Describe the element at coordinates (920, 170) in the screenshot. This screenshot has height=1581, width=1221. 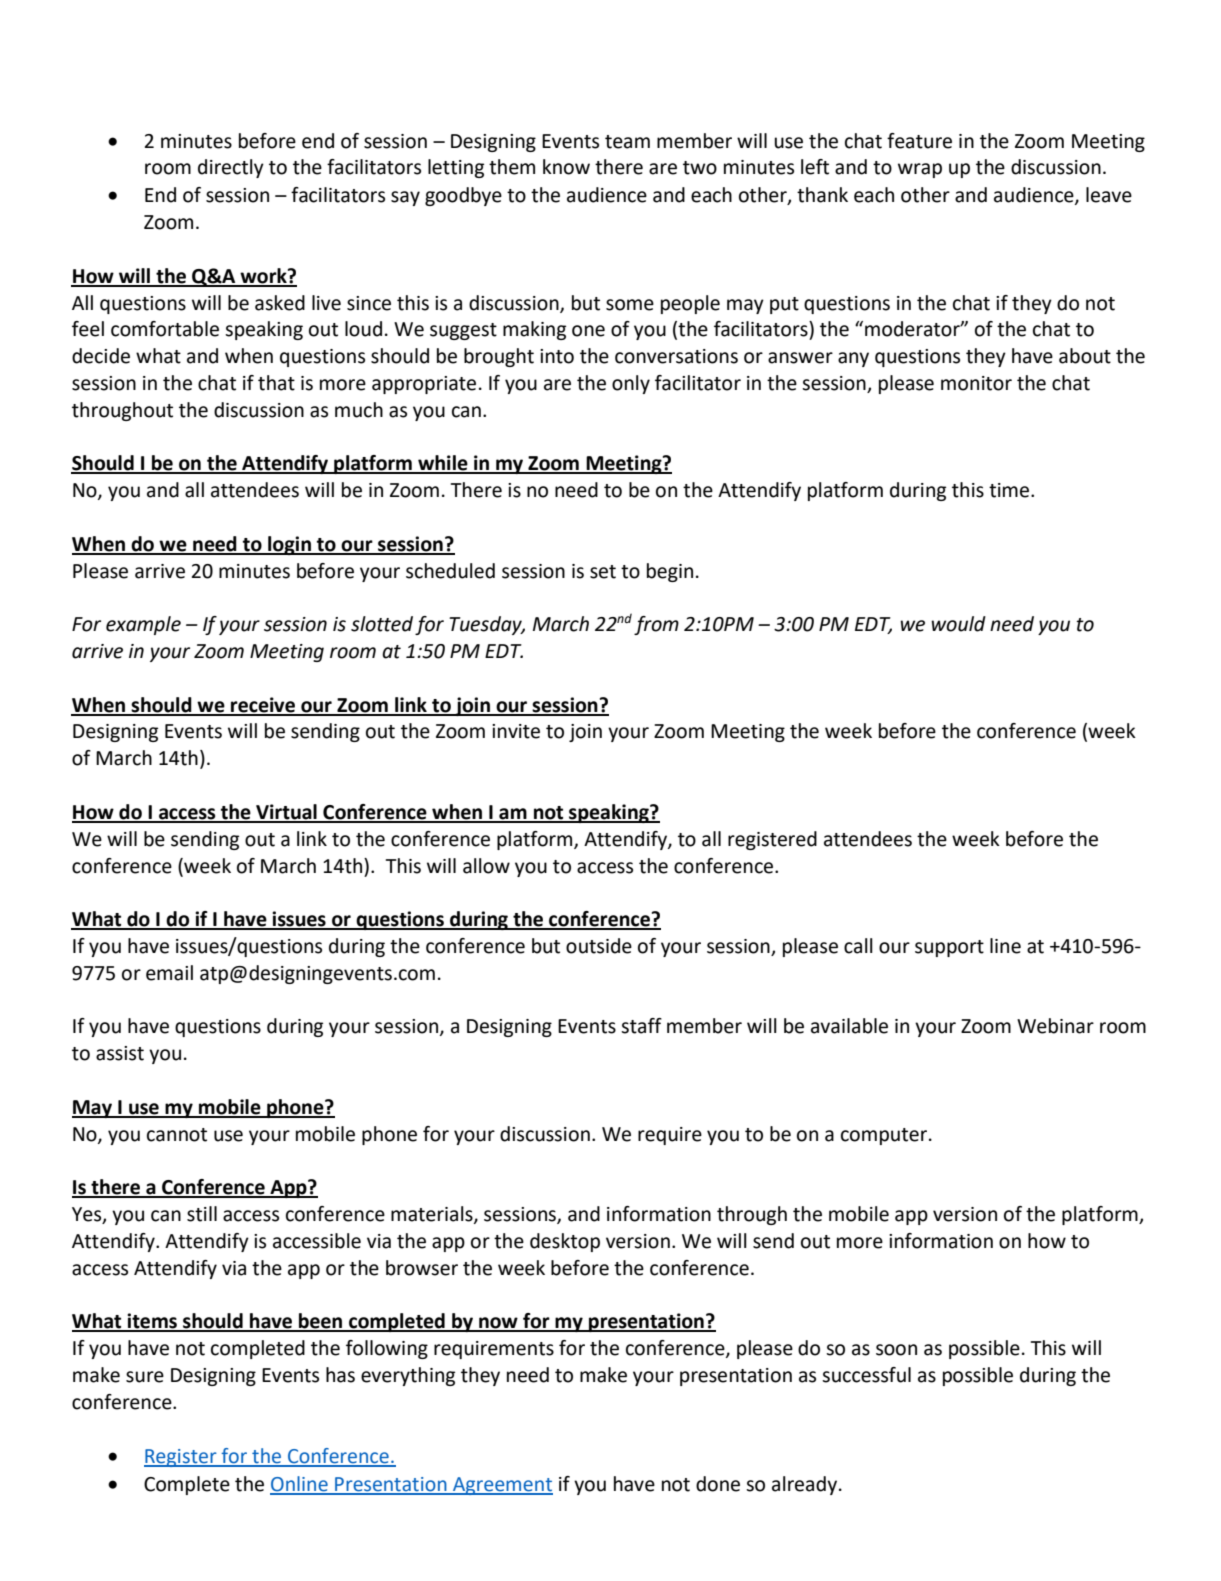
I see `wrap` at that location.
